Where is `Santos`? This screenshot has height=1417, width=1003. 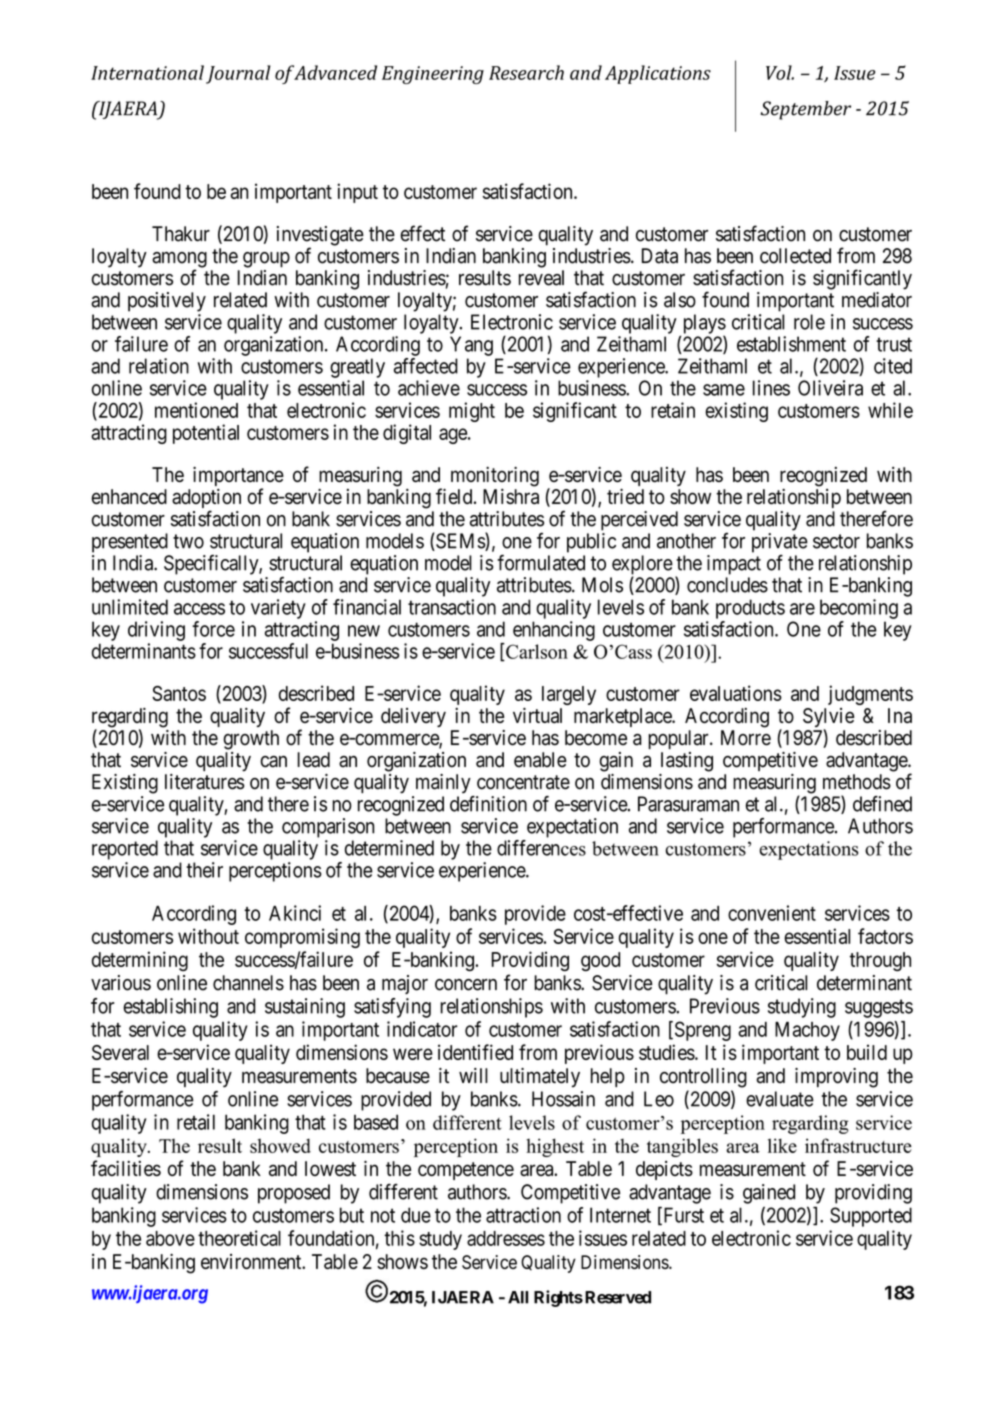
Santos is located at coordinates (179, 693).
